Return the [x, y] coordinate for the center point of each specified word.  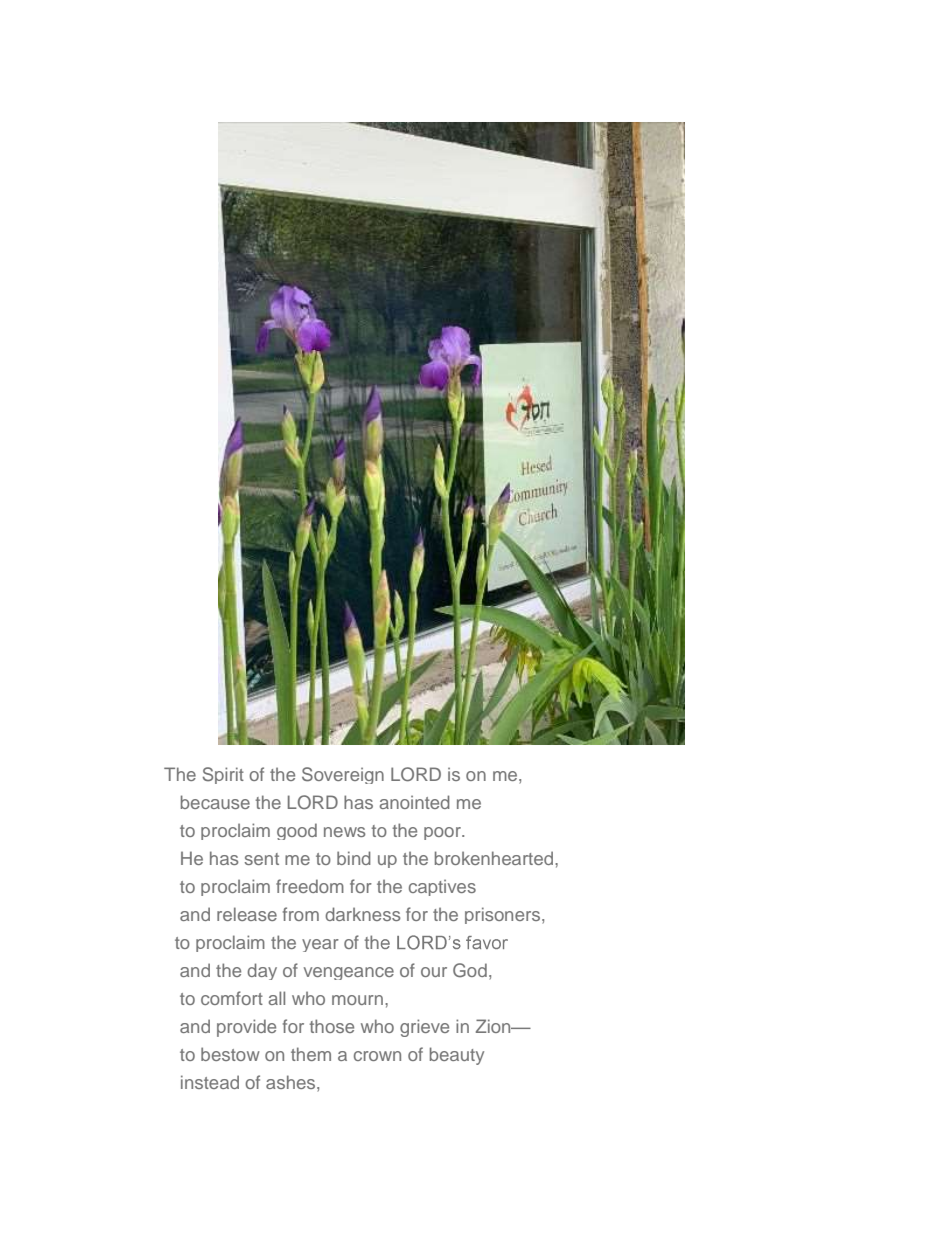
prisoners [504, 915]
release [247, 914]
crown [377, 1056]
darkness [363, 914]
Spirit [223, 775]
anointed [414, 802]
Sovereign [343, 775]
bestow [230, 1054]
